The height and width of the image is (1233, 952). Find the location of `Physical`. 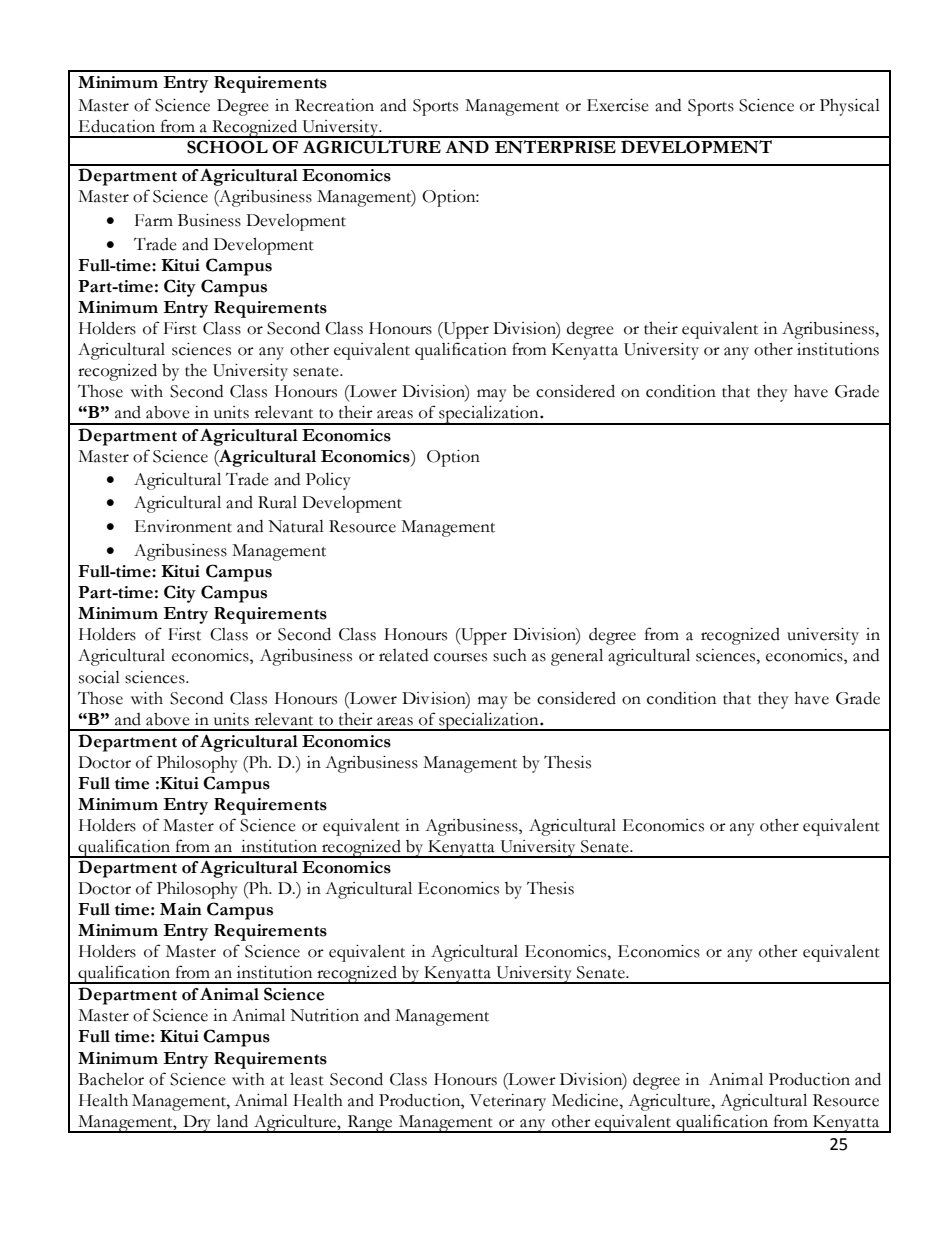

Physical is located at coordinates (850, 107).
